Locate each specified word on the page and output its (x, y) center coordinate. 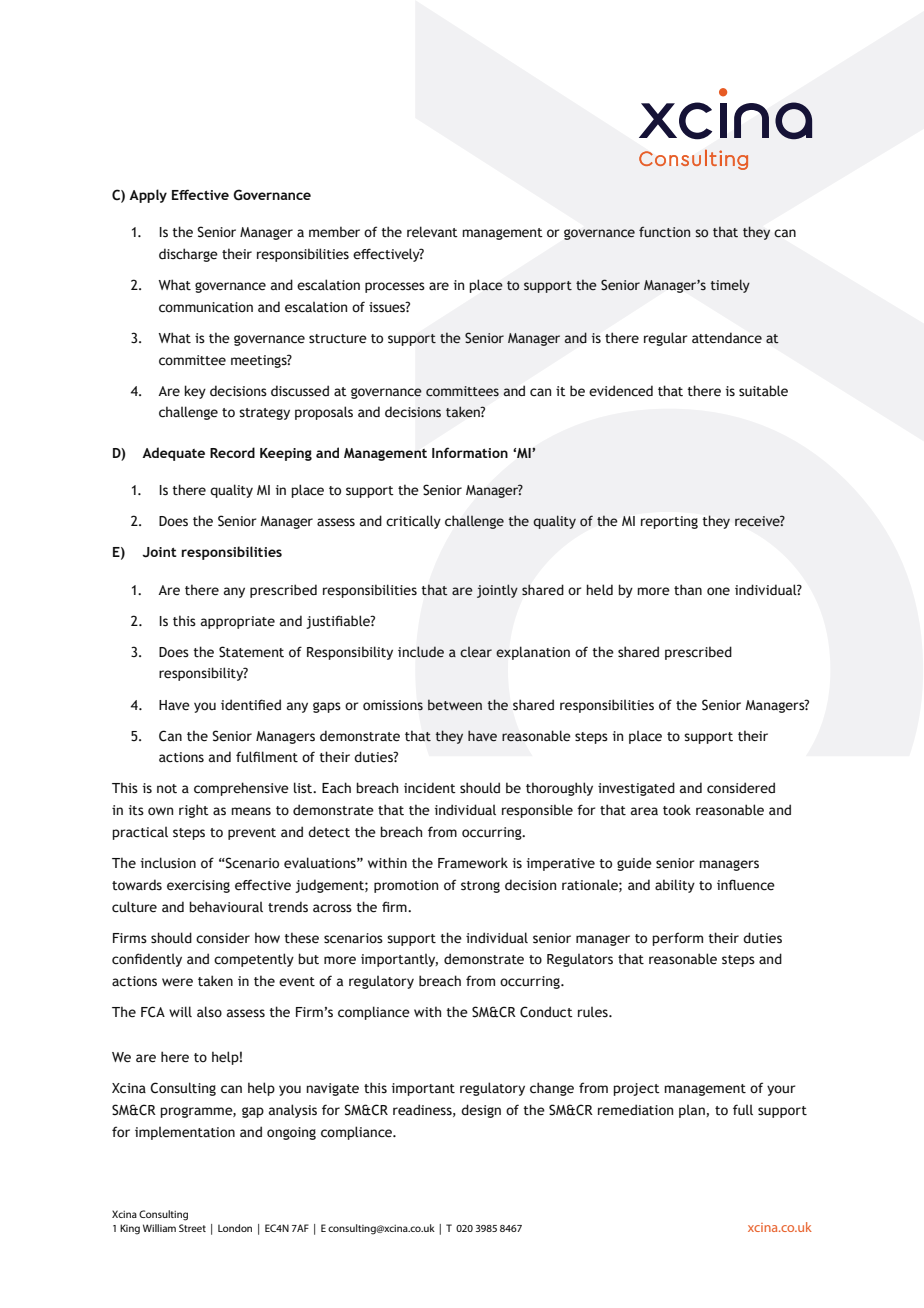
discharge (188, 255)
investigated (636, 789)
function (664, 232)
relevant (432, 232)
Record (232, 452)
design (481, 1111)
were (177, 982)
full (743, 1109)
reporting (669, 522)
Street (192, 1228)
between (455, 705)
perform (677, 939)
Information (470, 452)
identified (251, 705)
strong (480, 887)
